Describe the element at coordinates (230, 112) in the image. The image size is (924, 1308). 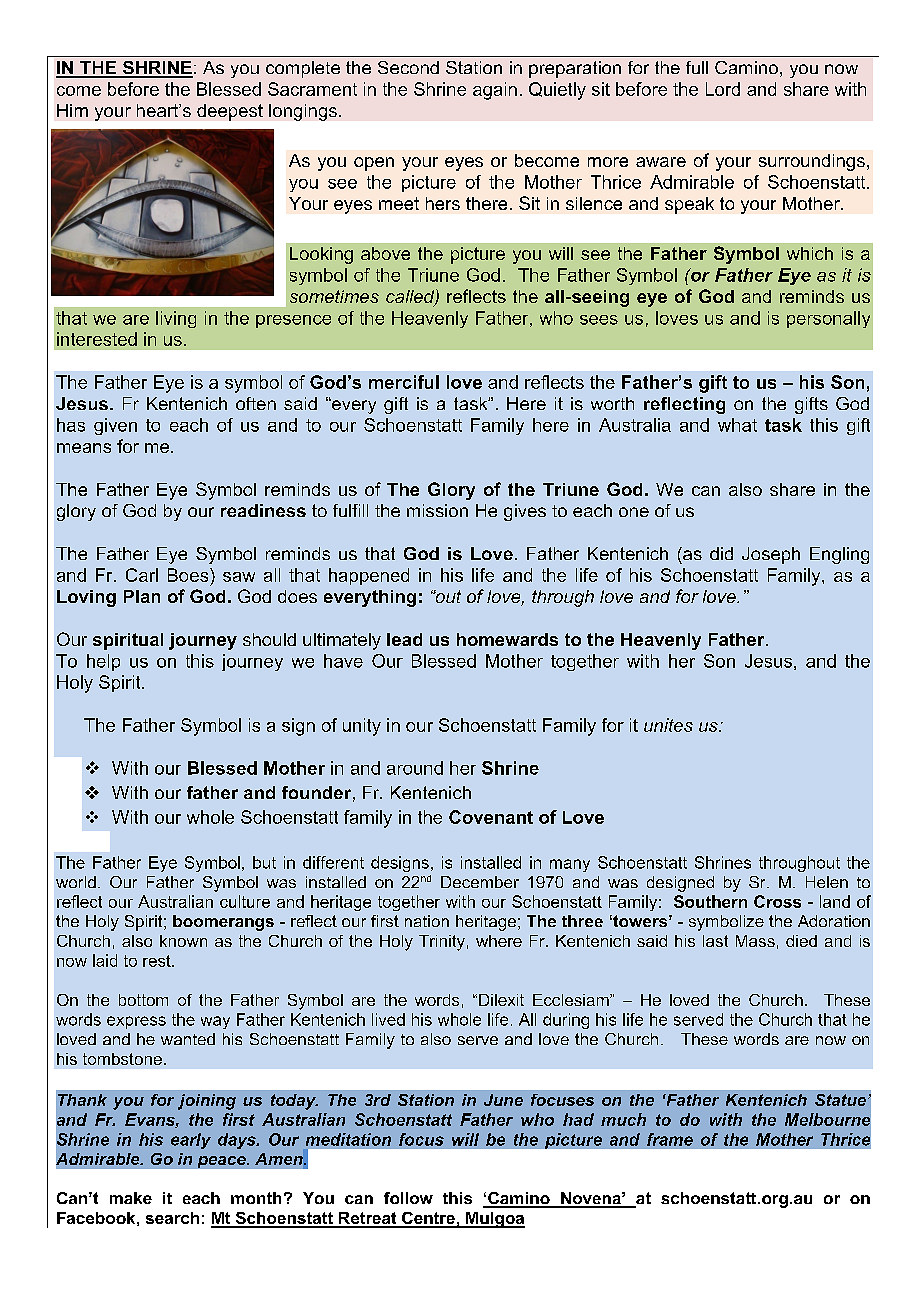
I see `deepest` at that location.
